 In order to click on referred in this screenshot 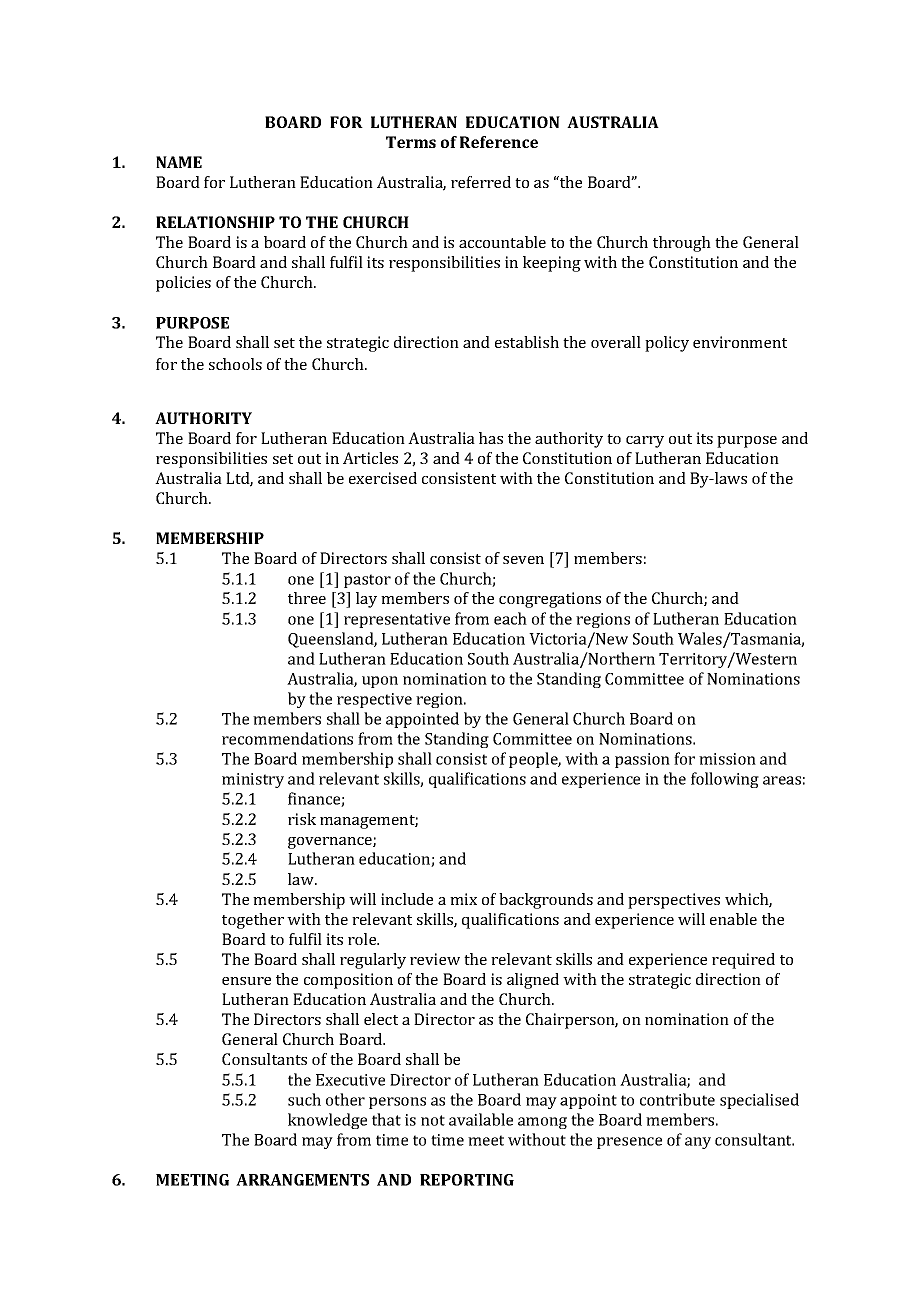, I will do `click(481, 182)`.
